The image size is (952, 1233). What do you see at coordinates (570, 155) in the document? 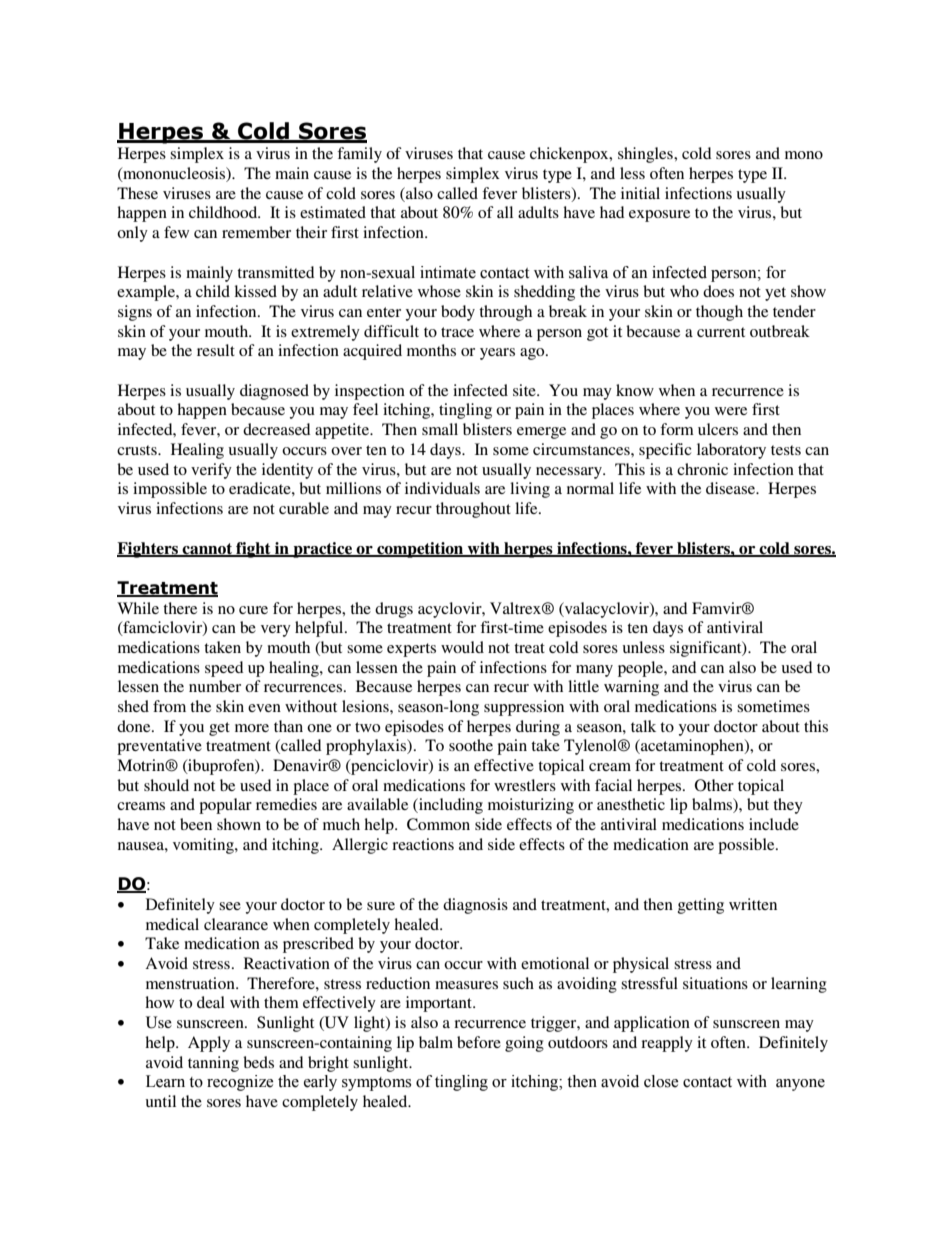
I see `chickenpox` at bounding box center [570, 155].
